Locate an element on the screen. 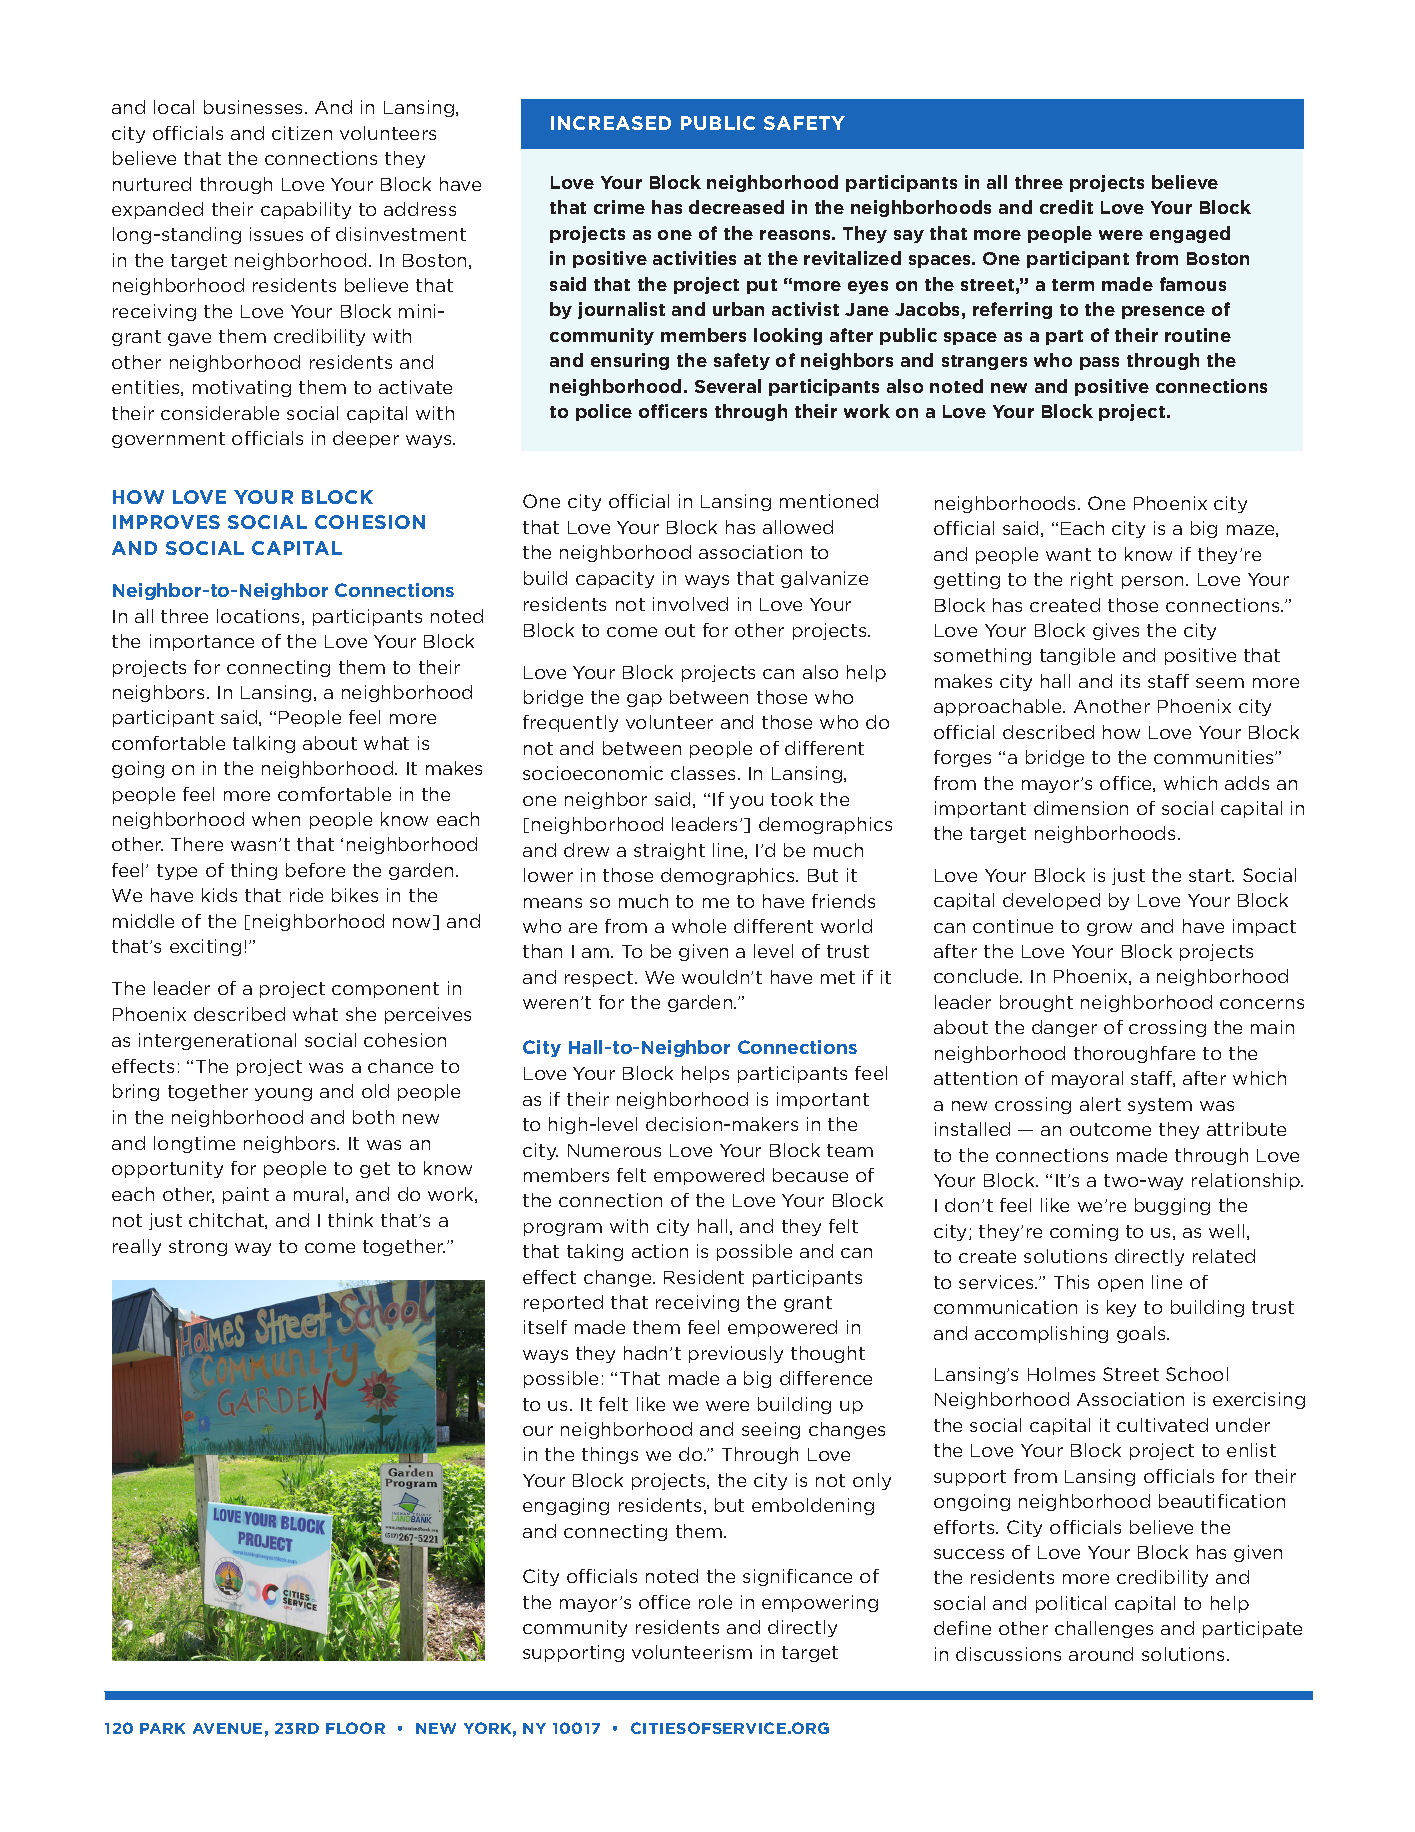 The image size is (1415, 1832). decreased is located at coordinates (736, 207).
